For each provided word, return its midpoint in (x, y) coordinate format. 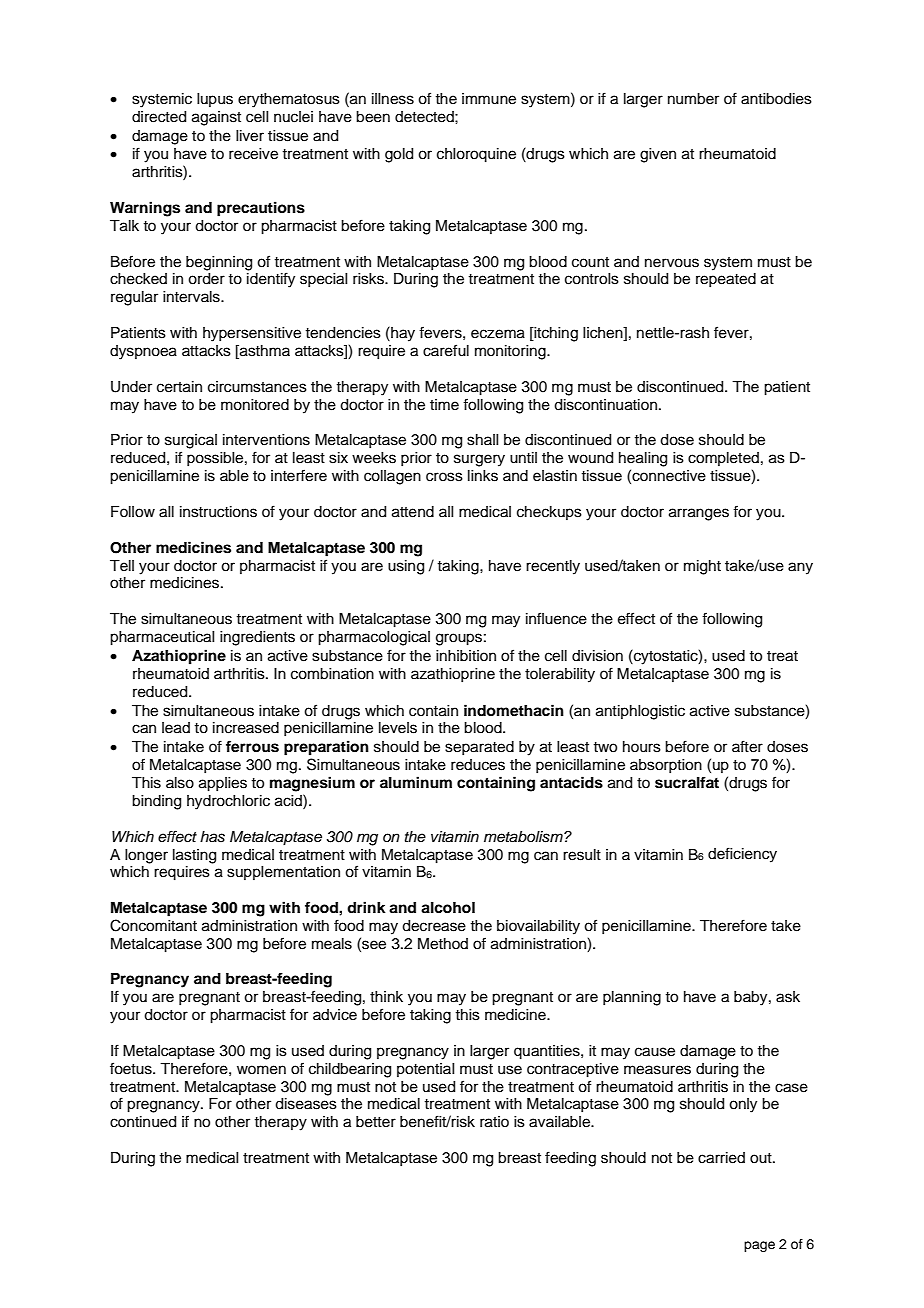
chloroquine (476, 155)
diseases (306, 1104)
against (216, 118)
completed (723, 459)
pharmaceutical (162, 638)
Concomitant (153, 925)
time (444, 405)
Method (443, 944)
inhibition (466, 655)
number (693, 99)
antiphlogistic (640, 712)
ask (788, 997)
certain (179, 387)
